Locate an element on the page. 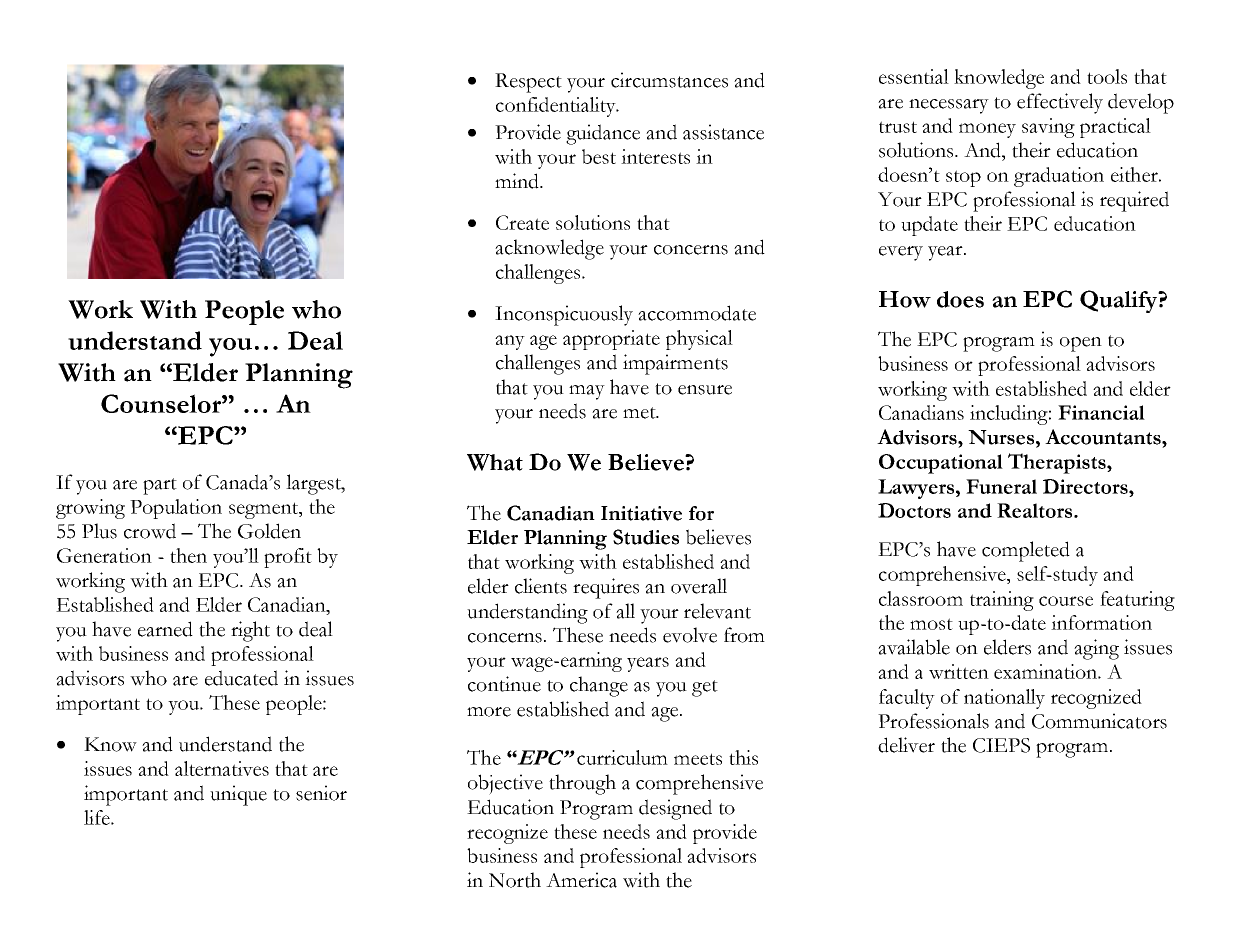  America is located at coordinates (581, 880).
